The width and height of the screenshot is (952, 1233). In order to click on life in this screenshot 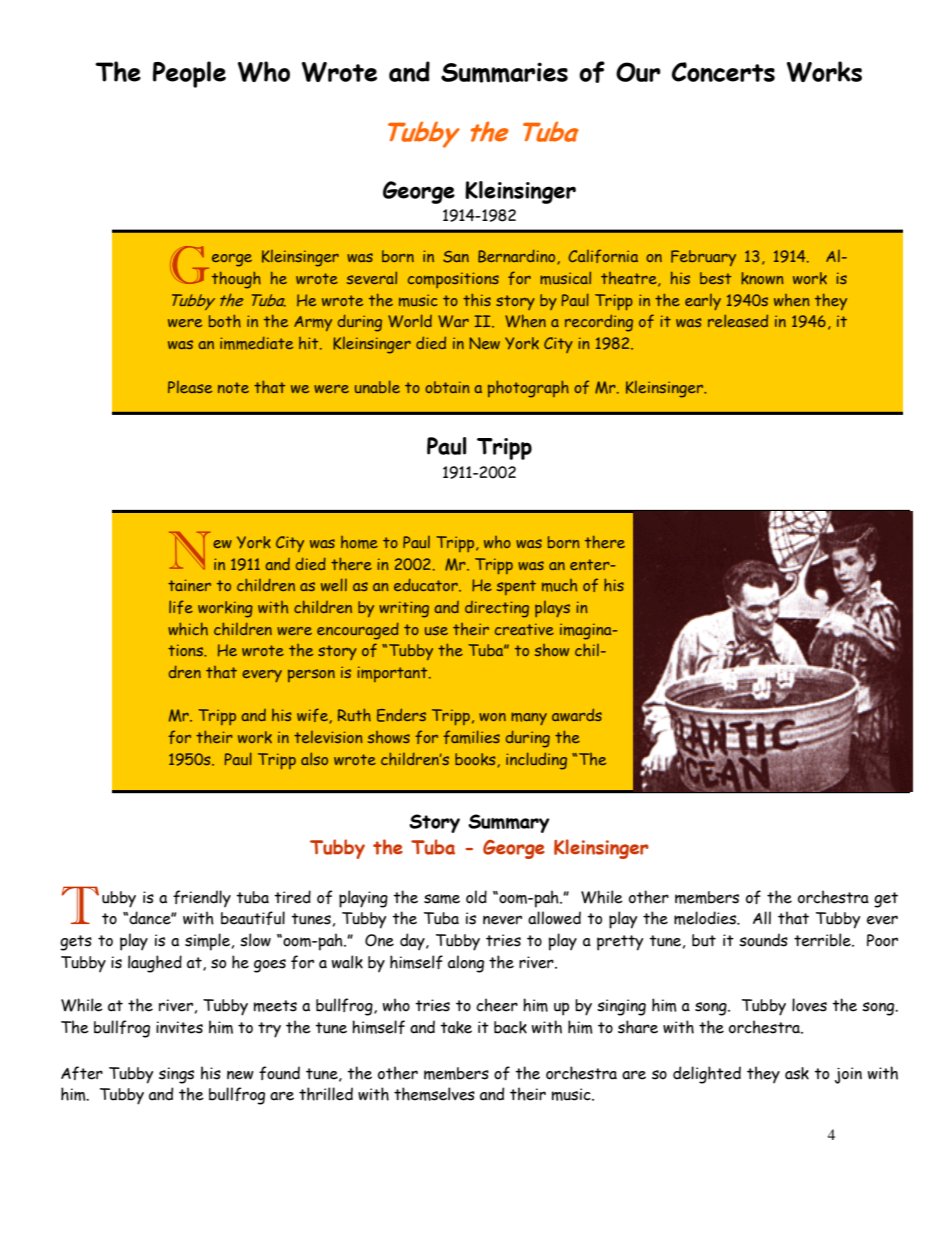, I will do `click(181, 607)`.
